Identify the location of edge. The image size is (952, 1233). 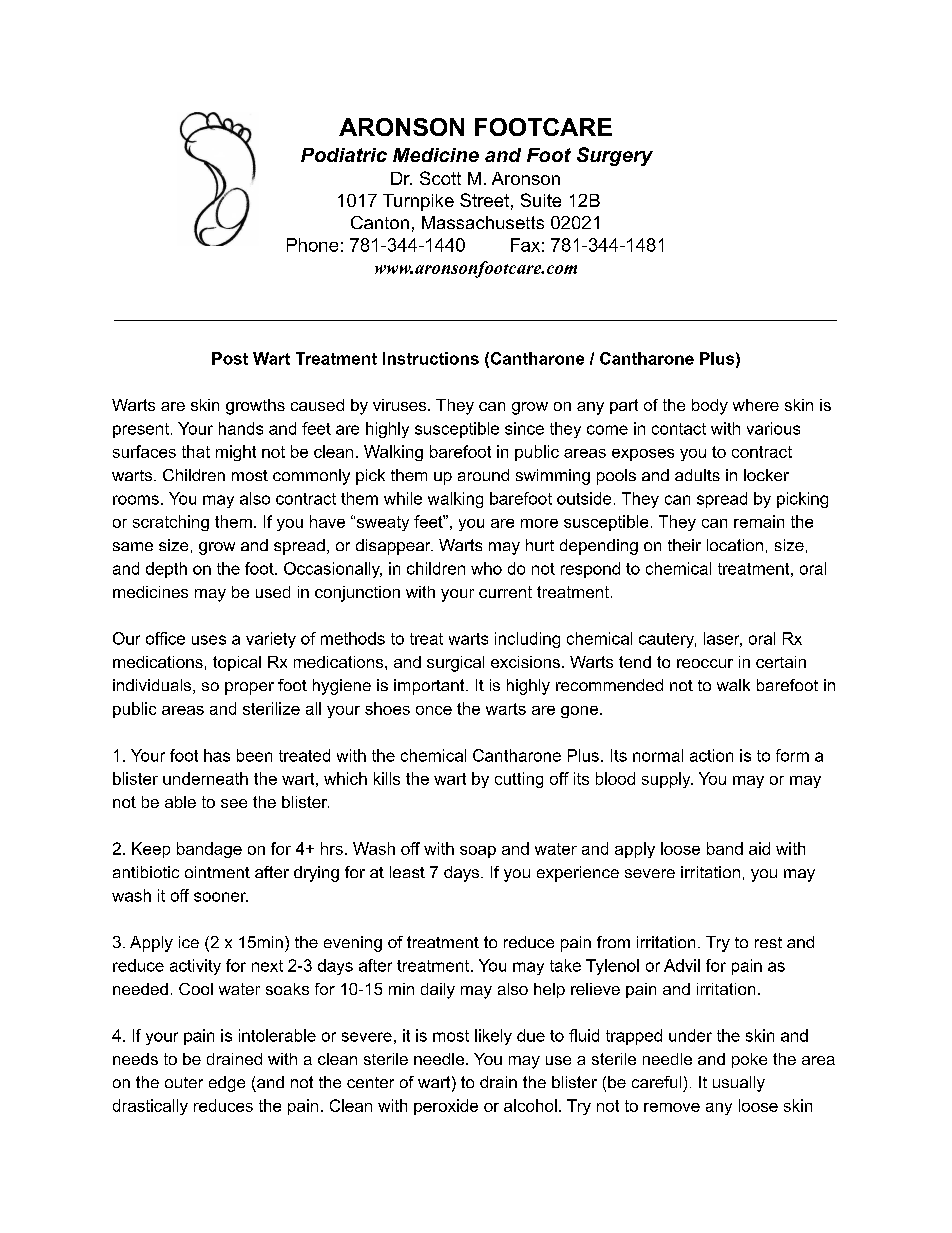
(227, 1084).
